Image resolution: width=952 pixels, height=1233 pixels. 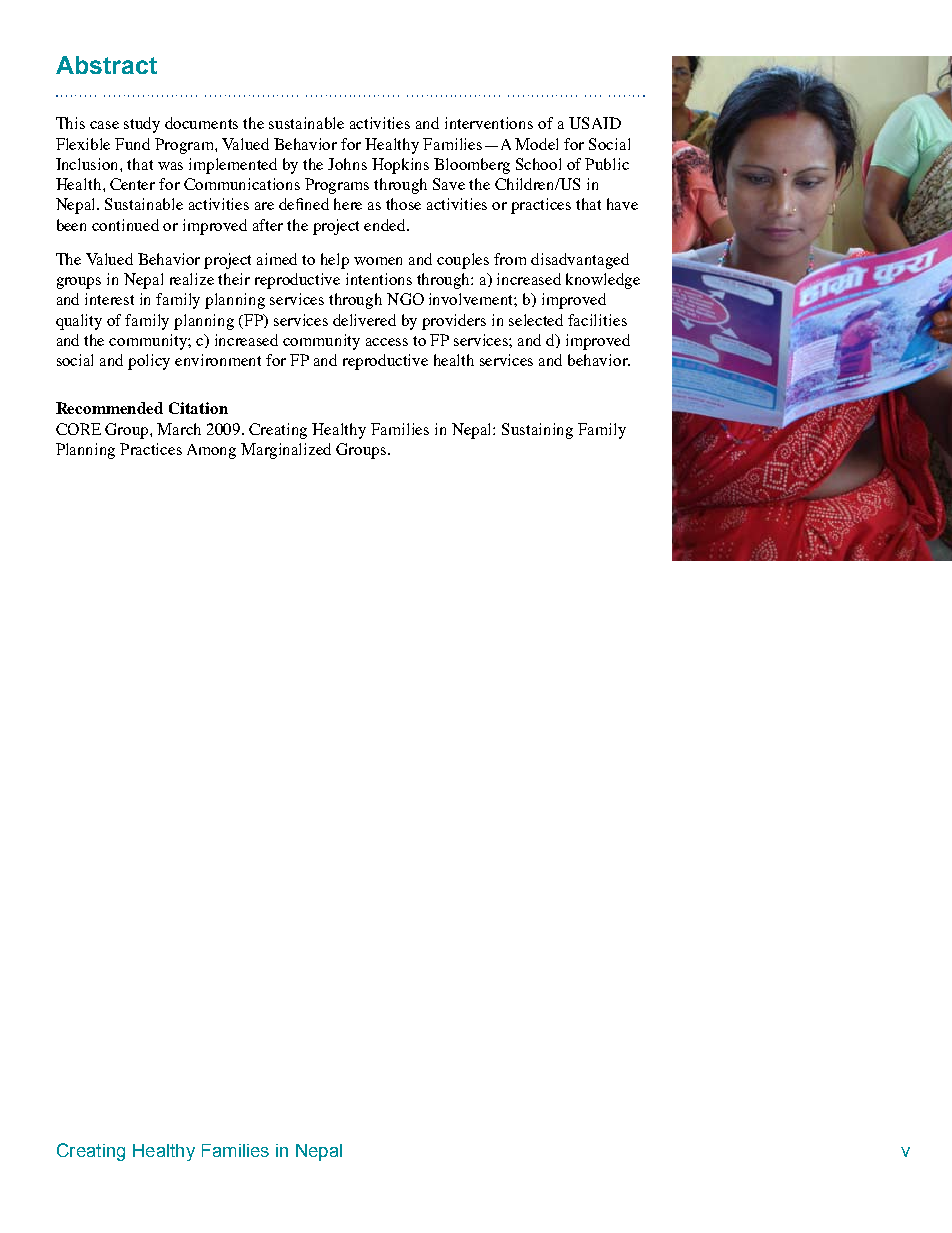 I want to click on disadvantaged, so click(x=580, y=261).
